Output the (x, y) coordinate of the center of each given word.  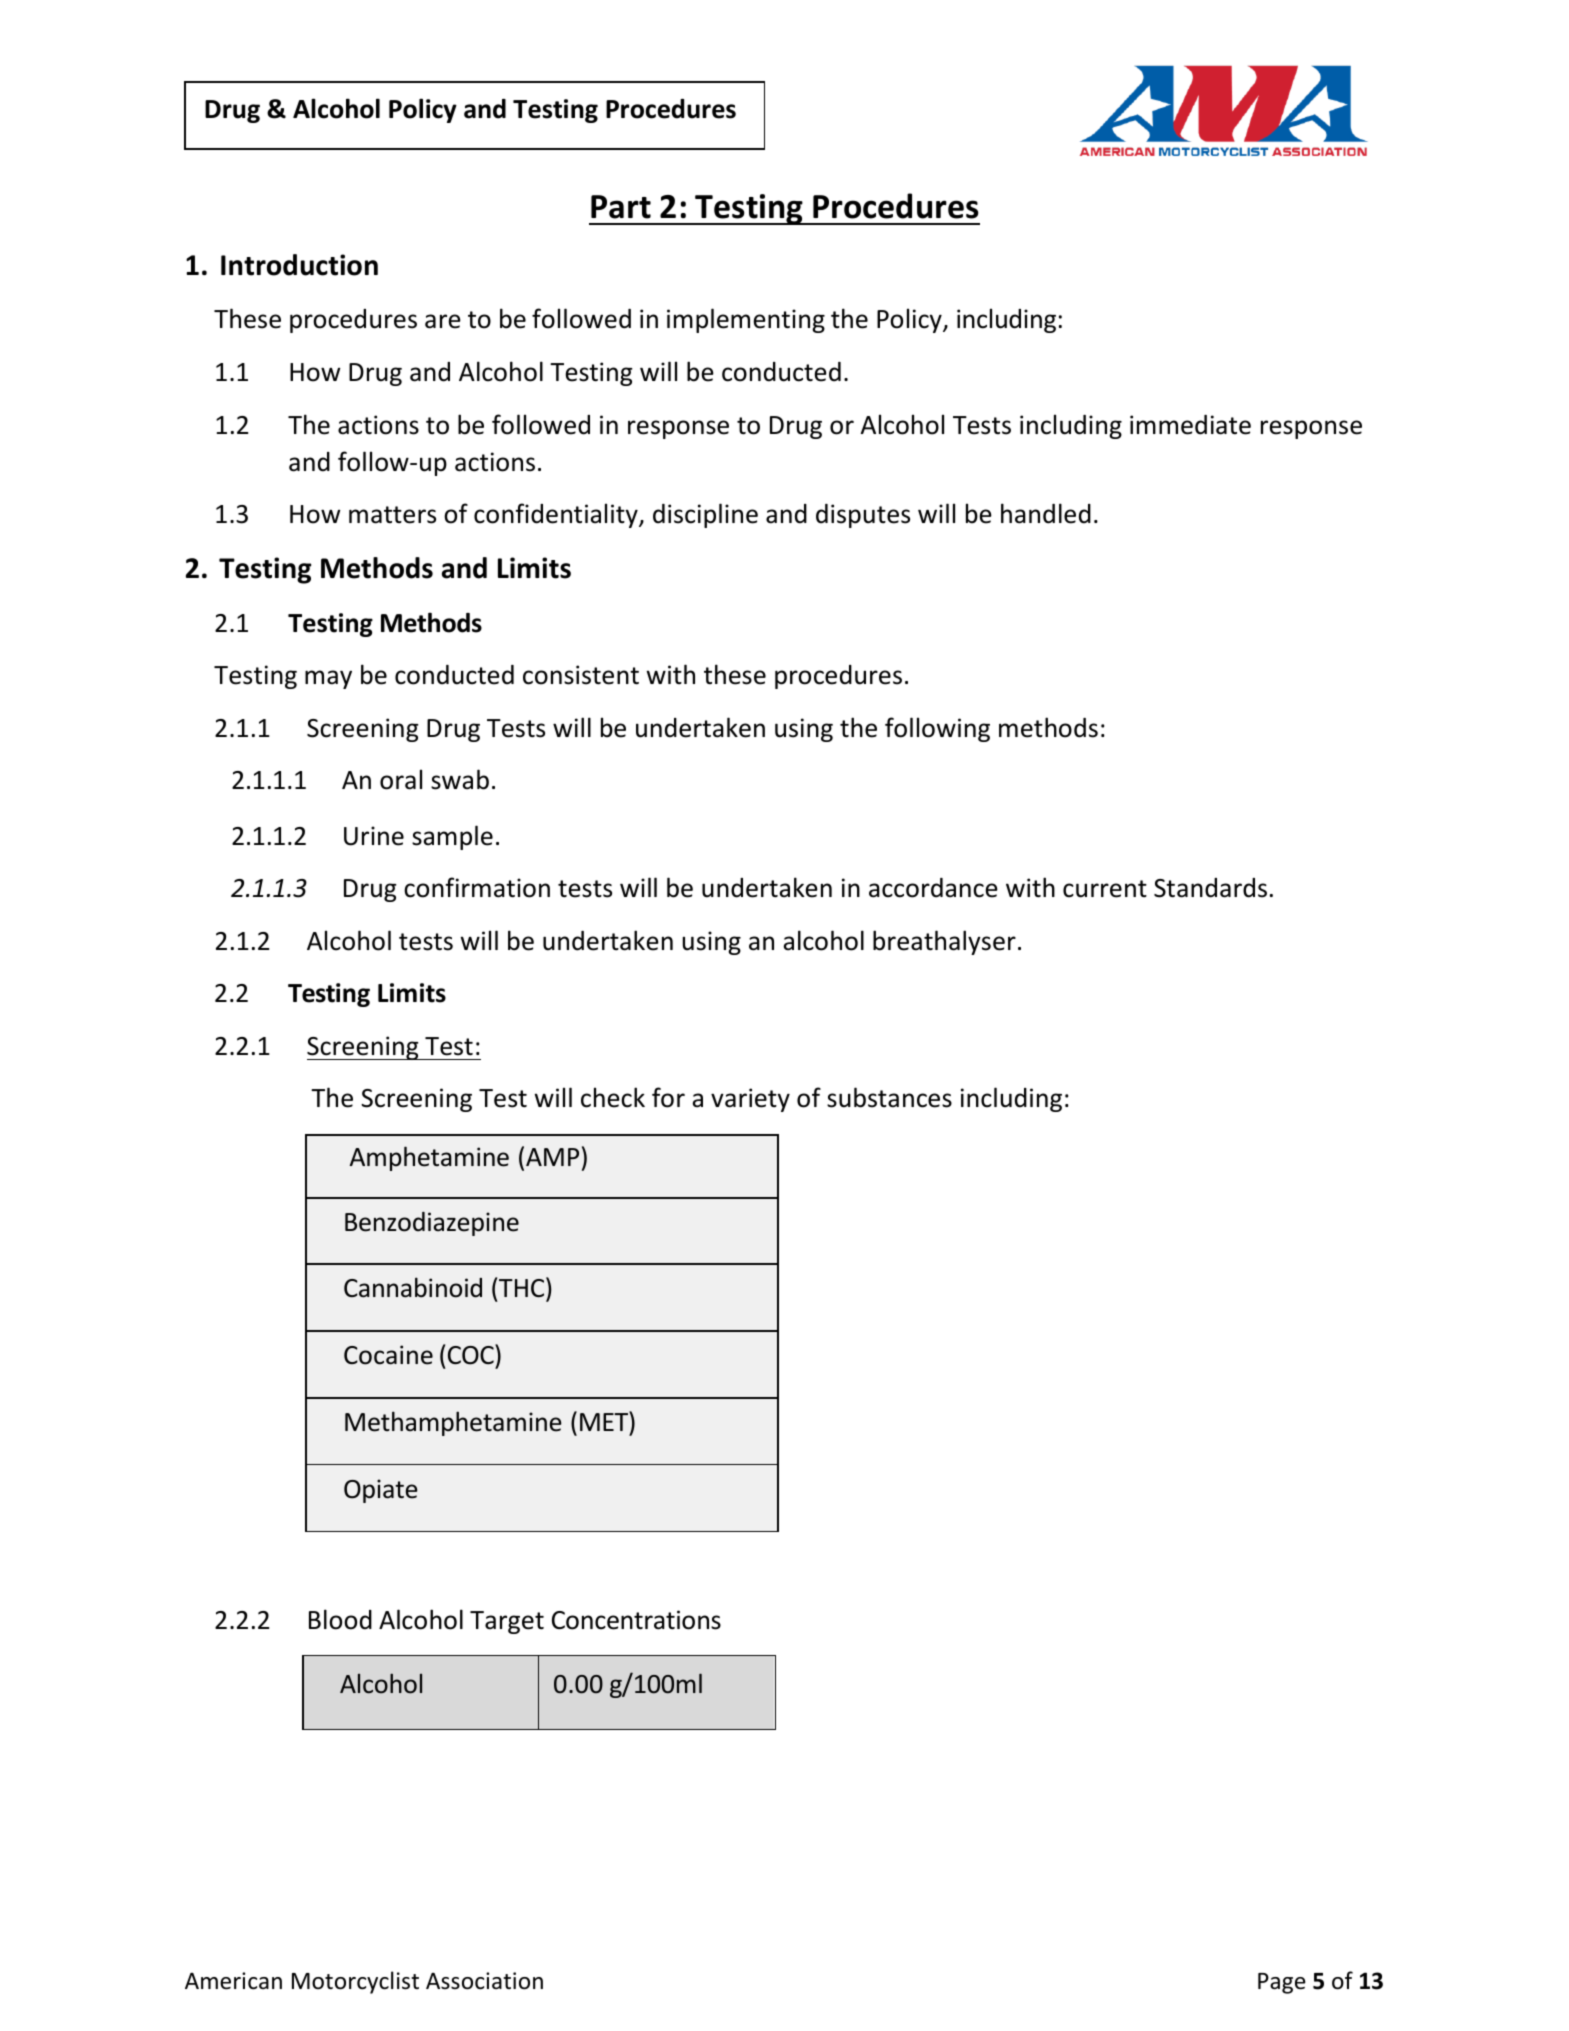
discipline (705, 515)
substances (889, 1097)
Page (1282, 1983)
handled (1046, 513)
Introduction (299, 265)
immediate (1190, 425)
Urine (374, 836)
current (1105, 889)
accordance (933, 888)
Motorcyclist (355, 1982)
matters (392, 515)
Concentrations (636, 1620)
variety (750, 1100)
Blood (340, 1619)
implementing (746, 320)
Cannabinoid (413, 1287)
